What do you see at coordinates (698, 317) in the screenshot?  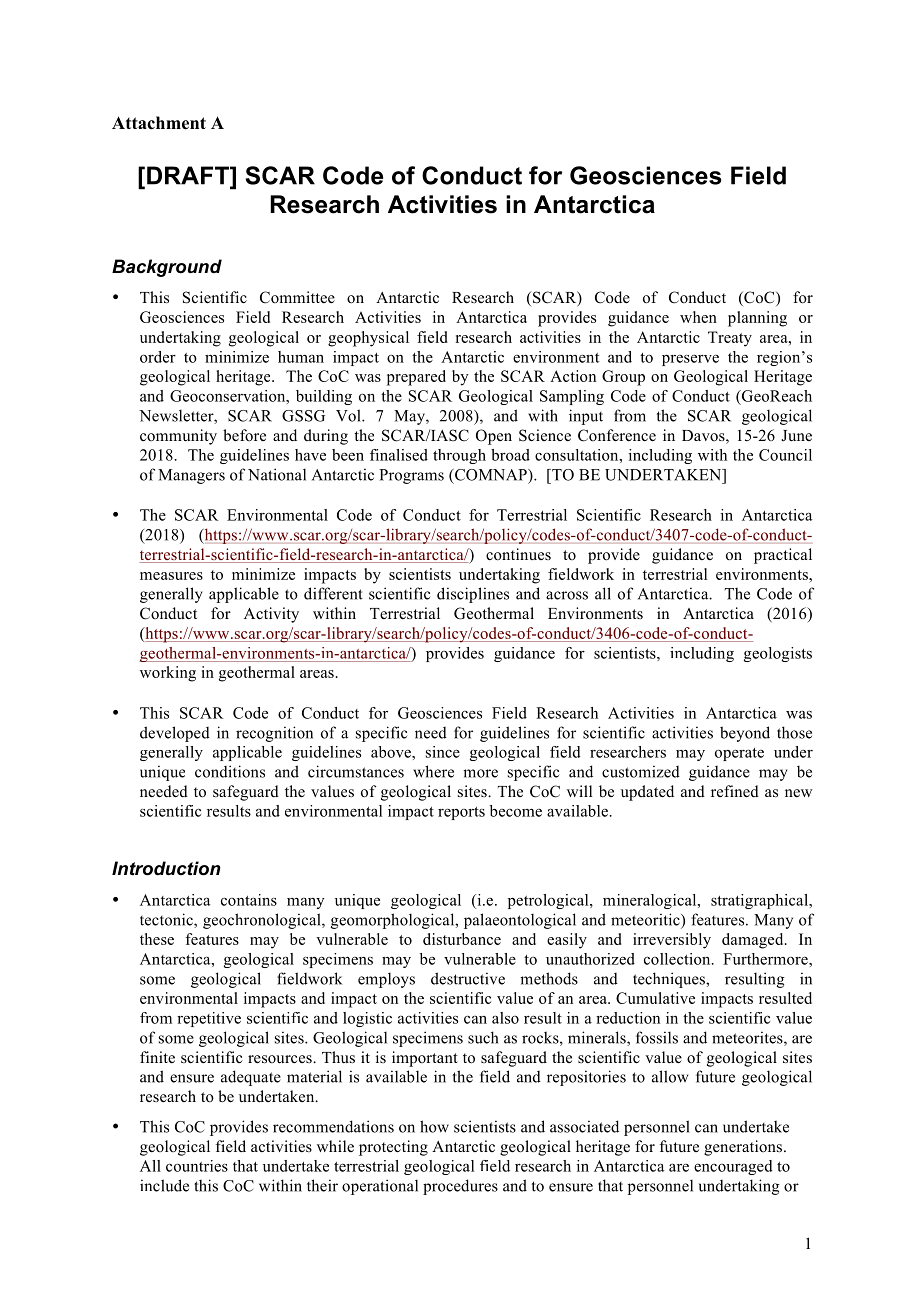 I see `when` at bounding box center [698, 317].
